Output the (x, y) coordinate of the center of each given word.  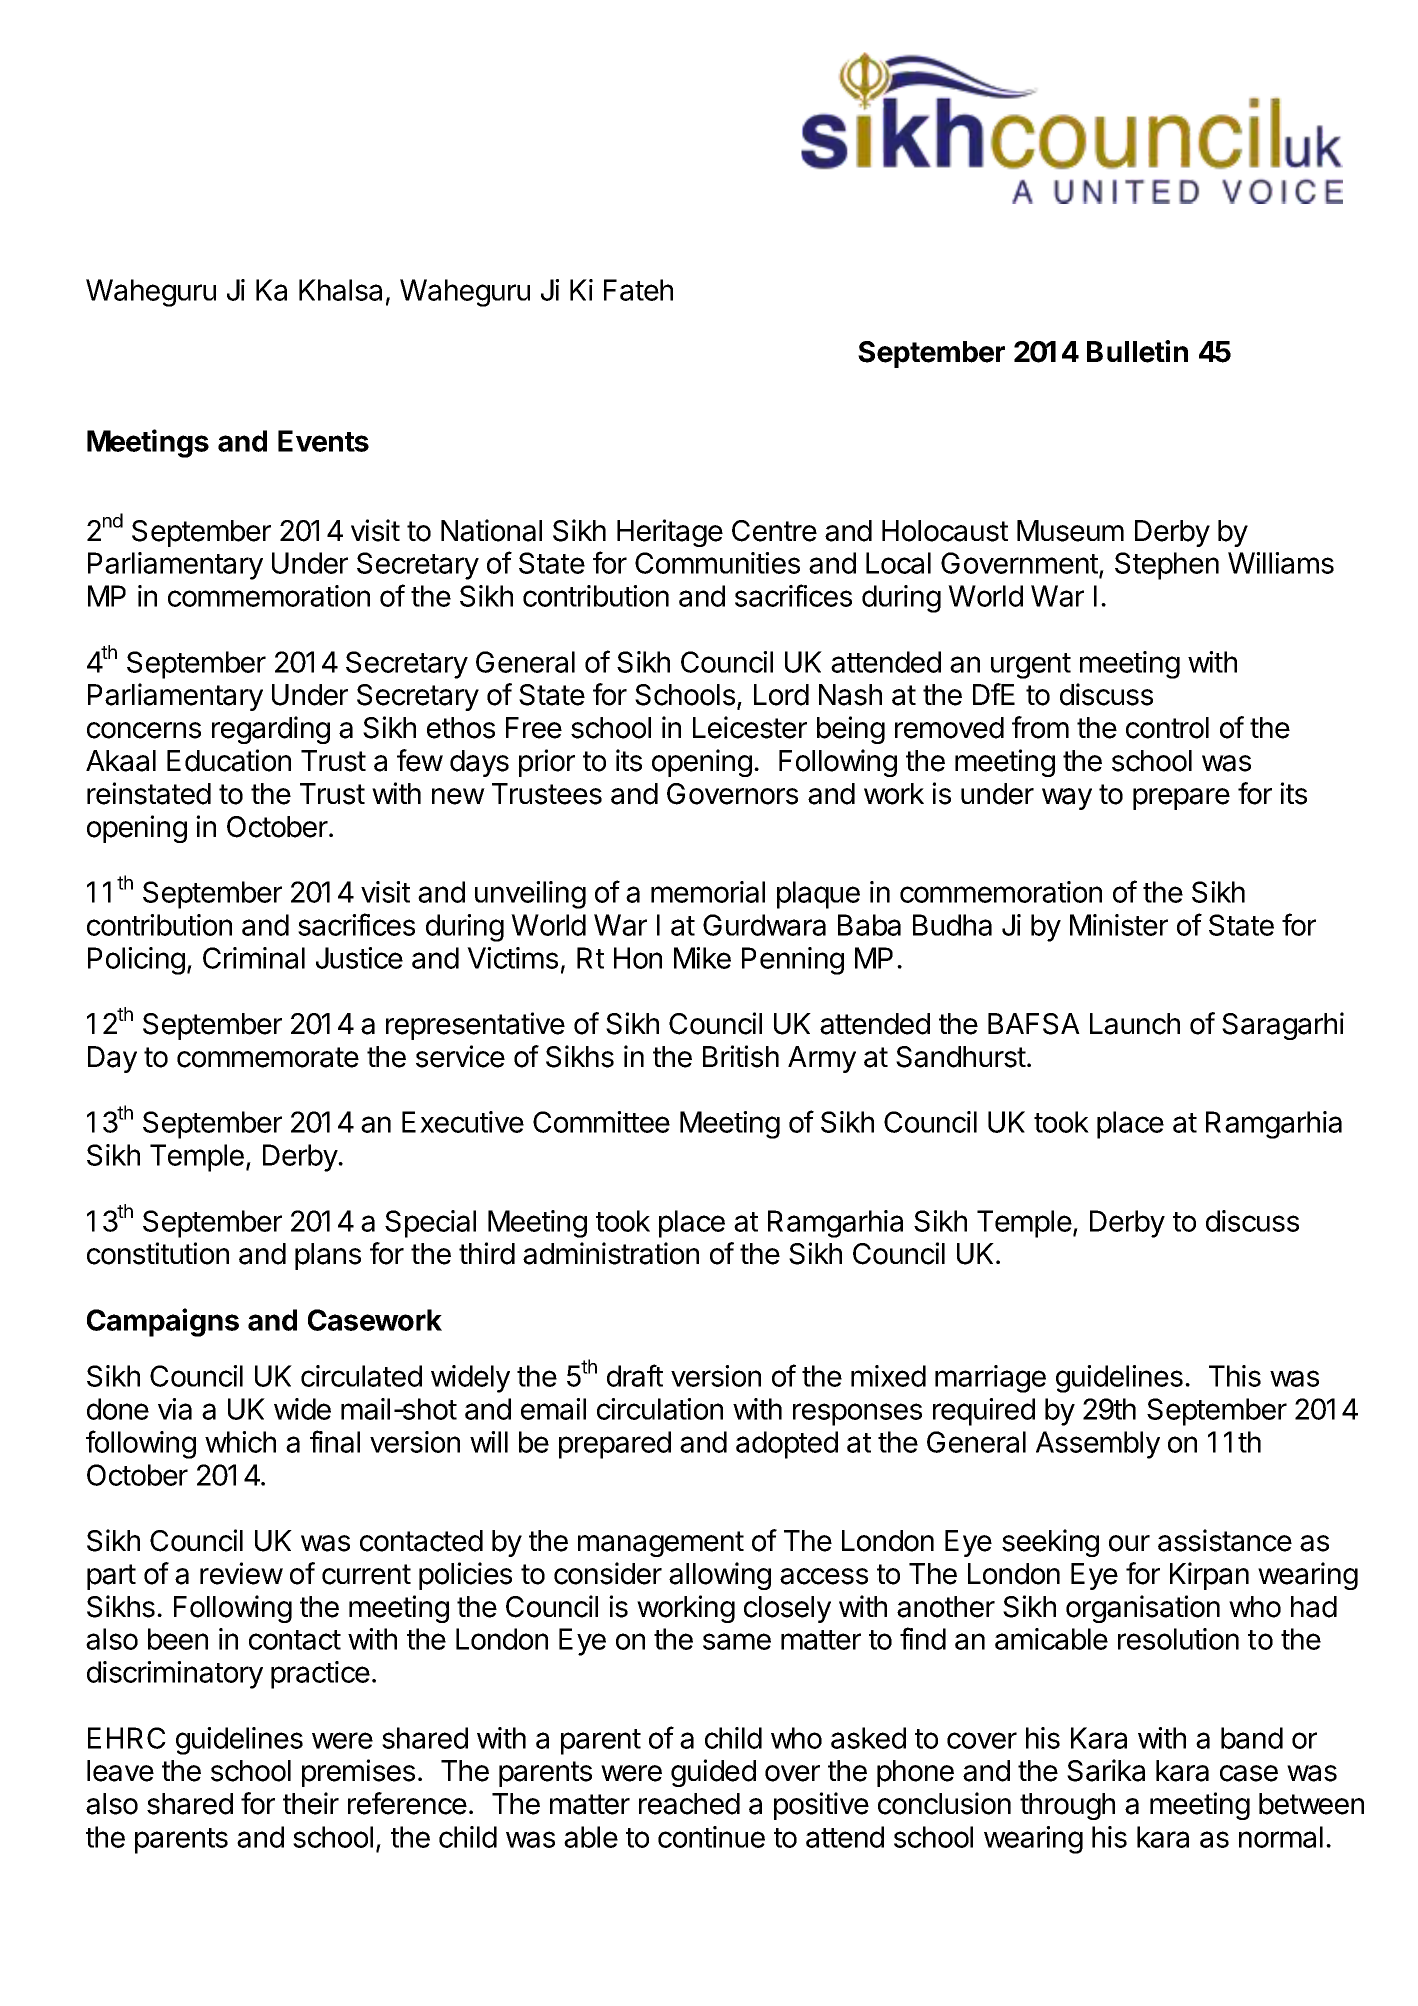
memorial (708, 892)
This (1235, 1376)
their (311, 1803)
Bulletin (1137, 351)
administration (611, 1253)
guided (713, 1773)
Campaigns (163, 1322)
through (1067, 1806)
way (1067, 799)
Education (229, 760)
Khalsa (340, 290)
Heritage (670, 533)
